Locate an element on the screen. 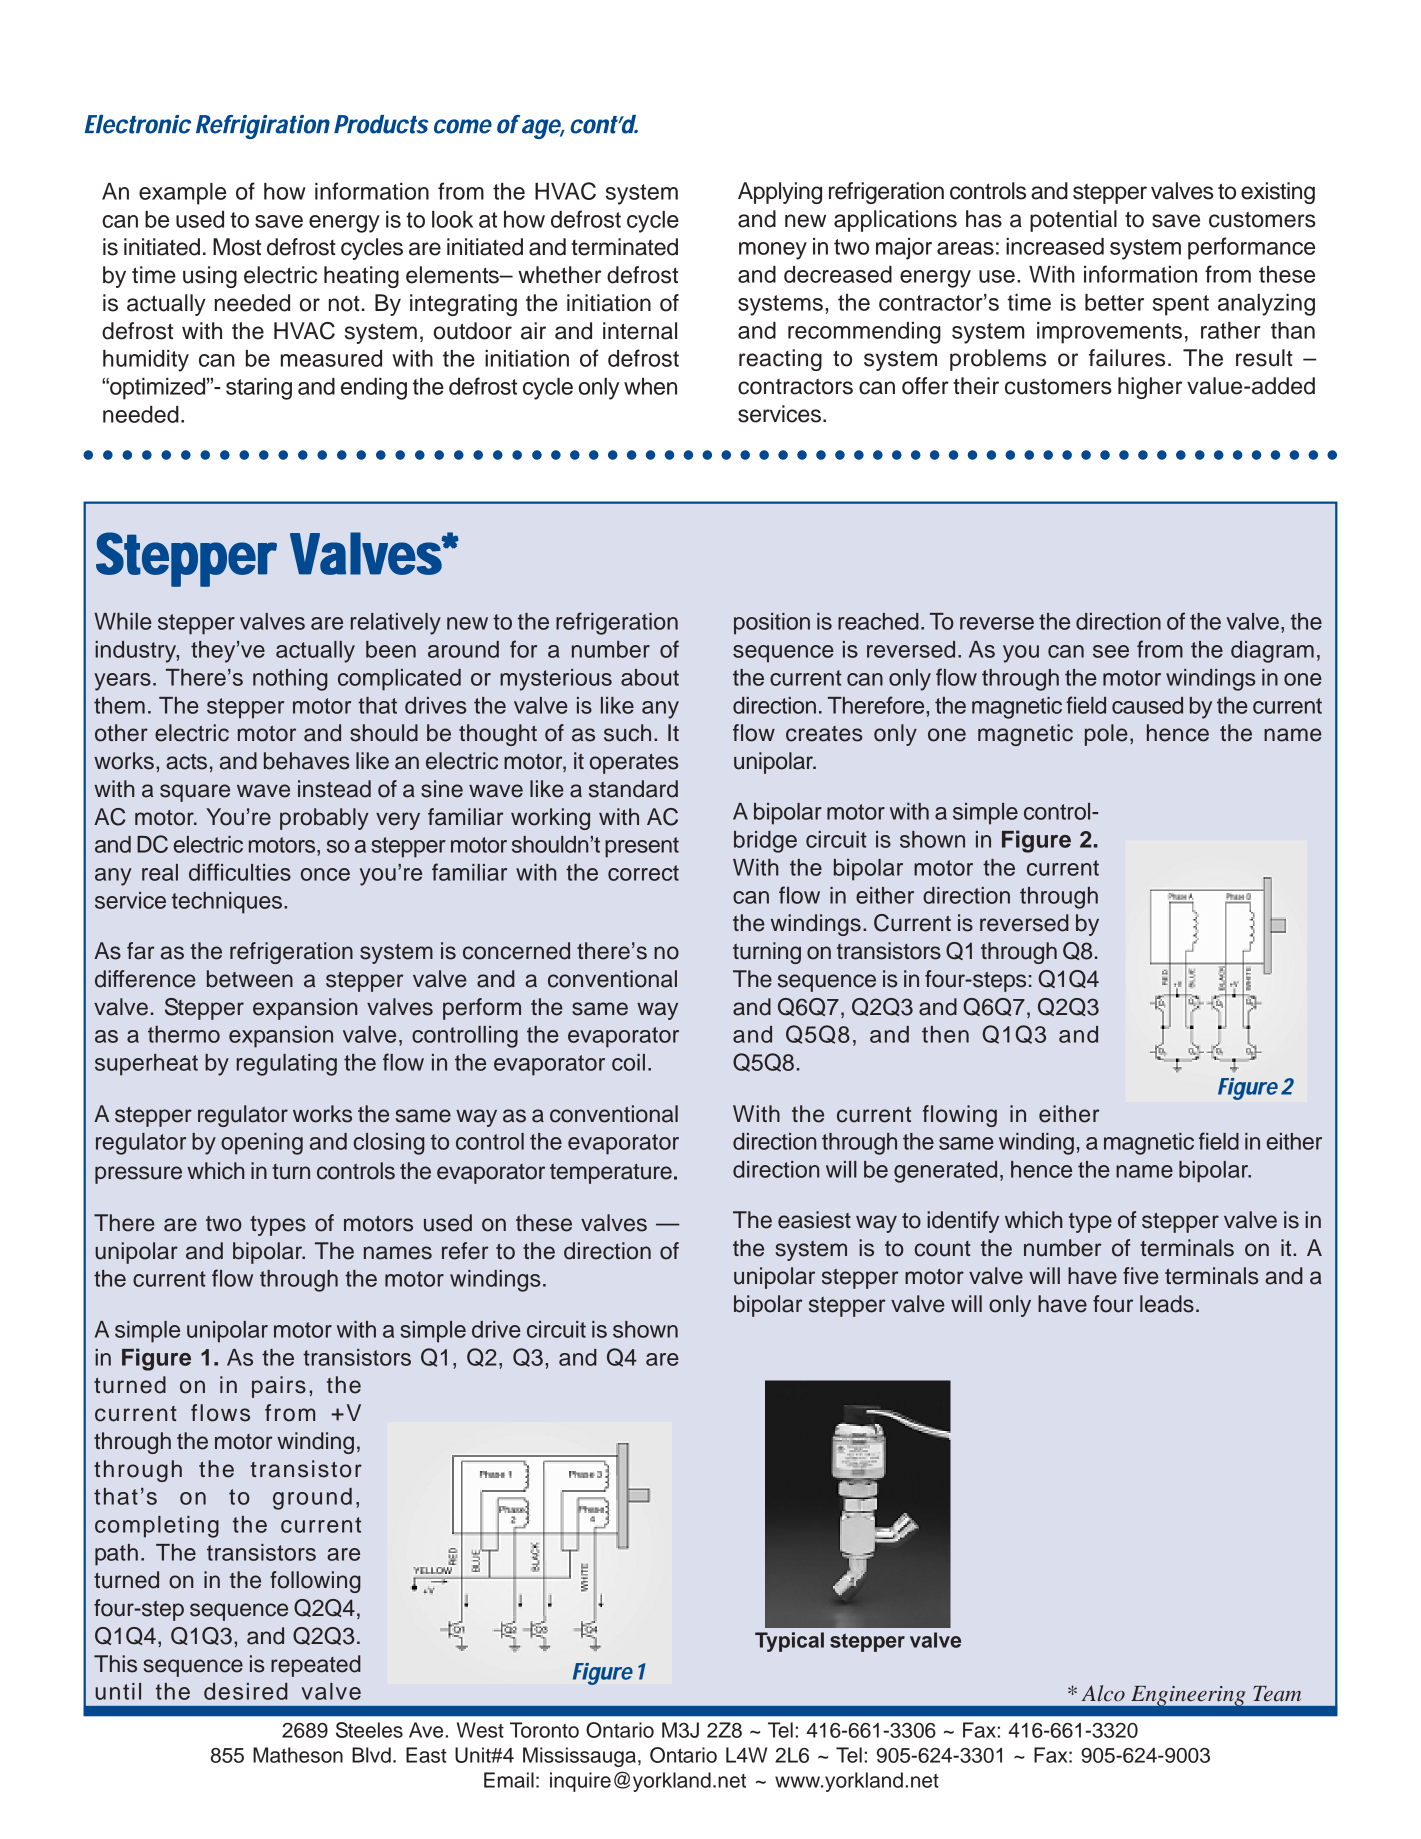 This screenshot has width=1421, height=1839. position is located at coordinates (772, 624).
